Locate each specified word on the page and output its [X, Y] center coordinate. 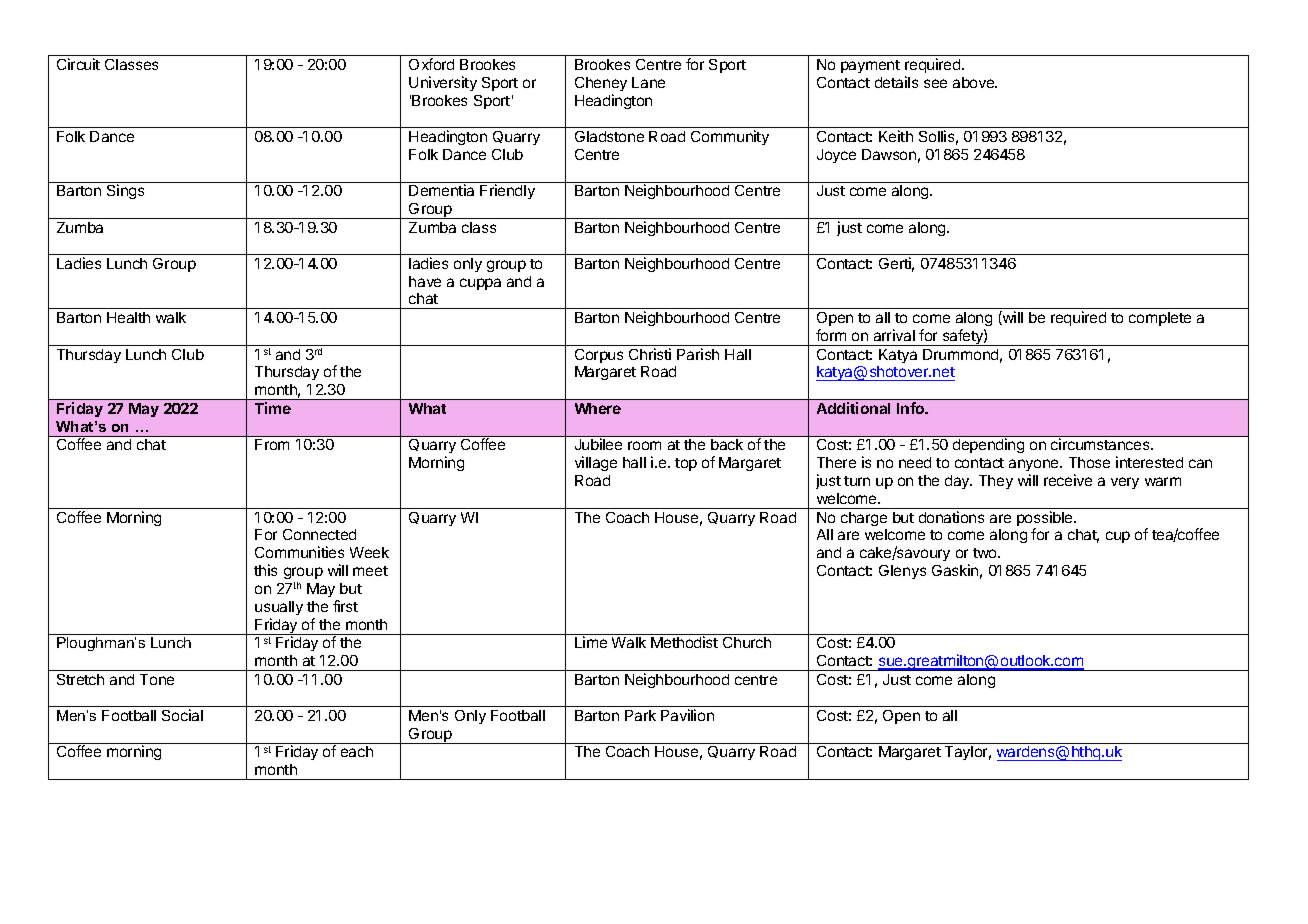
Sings [125, 191]
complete [1160, 319]
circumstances [1101, 444]
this [265, 570]
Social [182, 715]
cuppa [480, 284]
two [986, 553]
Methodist [684, 642]
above [975, 82]
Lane [648, 82]
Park [640, 715]
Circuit [78, 64]
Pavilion [687, 715]
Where [598, 408]
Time [273, 408]
